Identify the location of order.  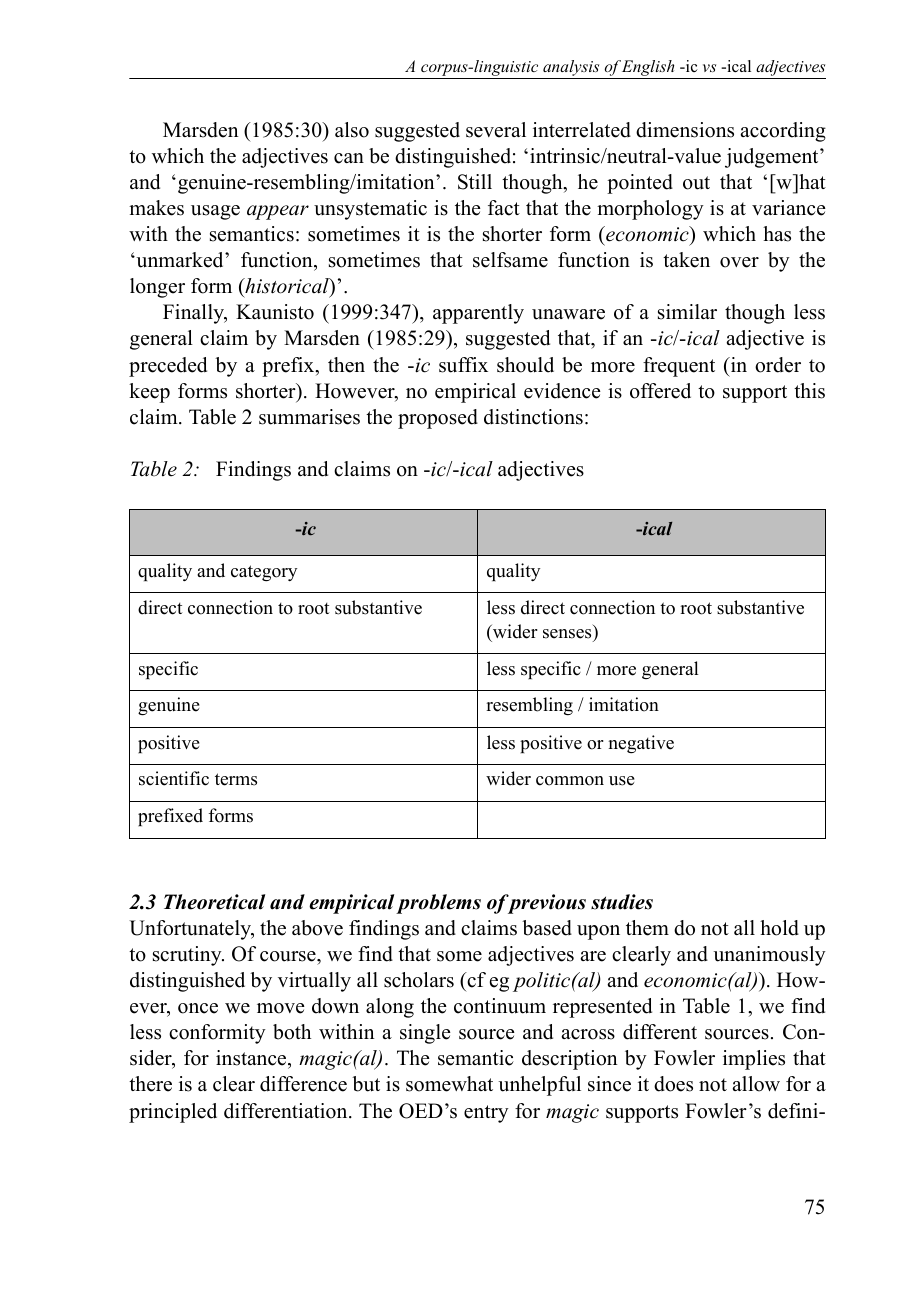
(778, 365).
